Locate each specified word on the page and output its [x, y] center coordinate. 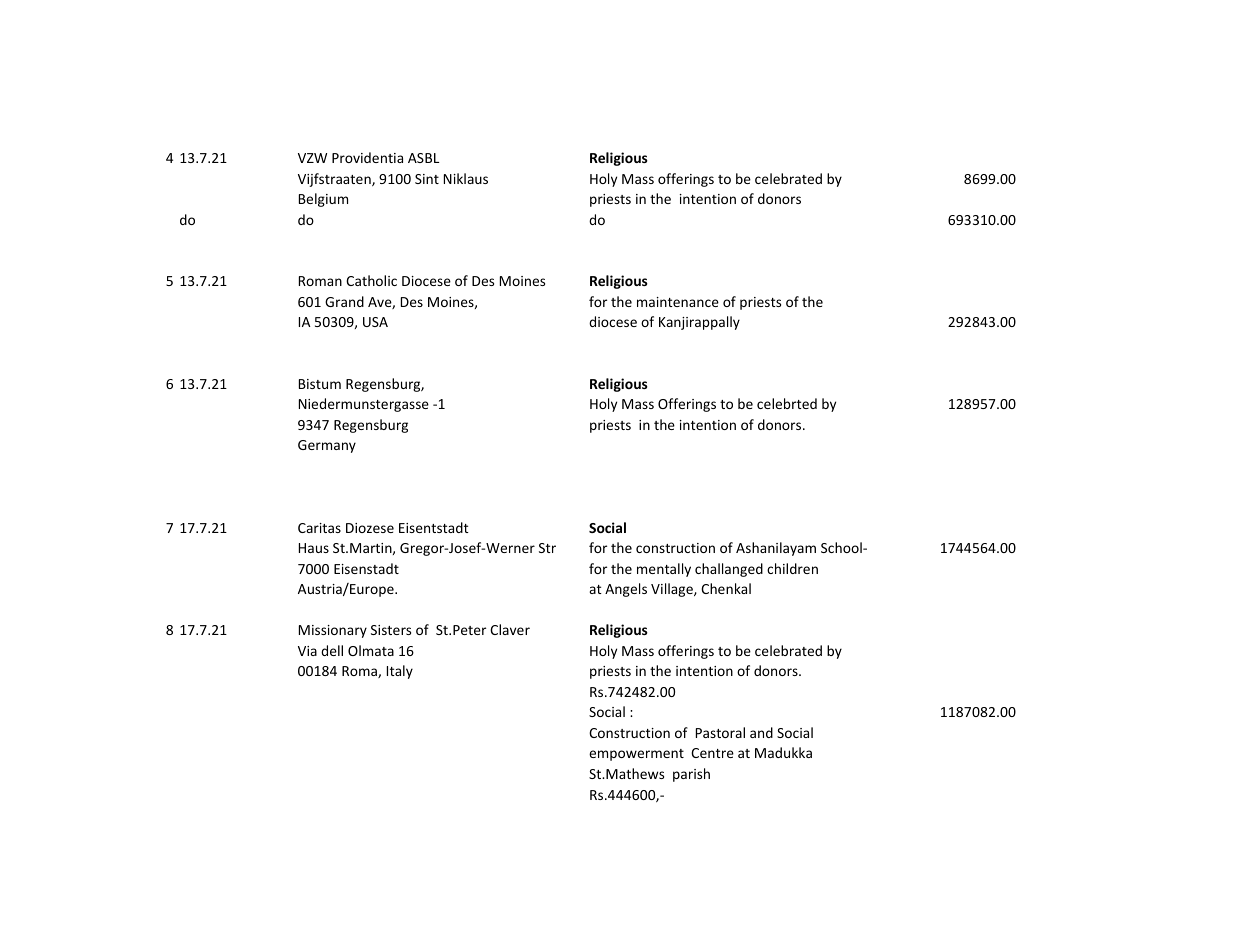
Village [673, 590]
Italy [400, 672]
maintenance [678, 302]
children [792, 568]
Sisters [391, 630]
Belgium [323, 200]
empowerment [636, 755]
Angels [626, 590]
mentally [664, 570]
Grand [344, 301]
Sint [427, 179]
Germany [327, 446]
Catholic [371, 280]
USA [375, 322]
